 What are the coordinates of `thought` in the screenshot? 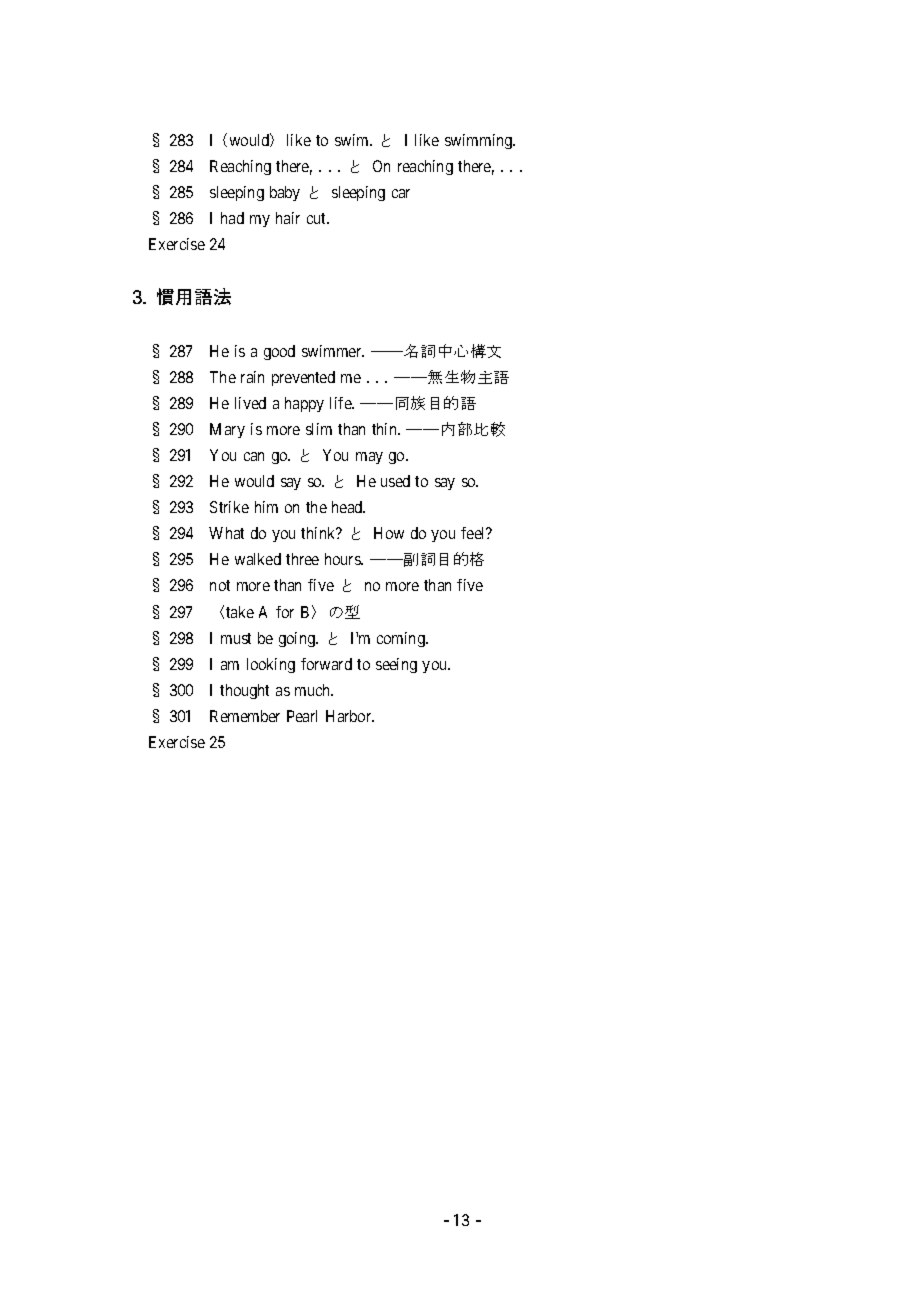 It's located at (244, 691).
